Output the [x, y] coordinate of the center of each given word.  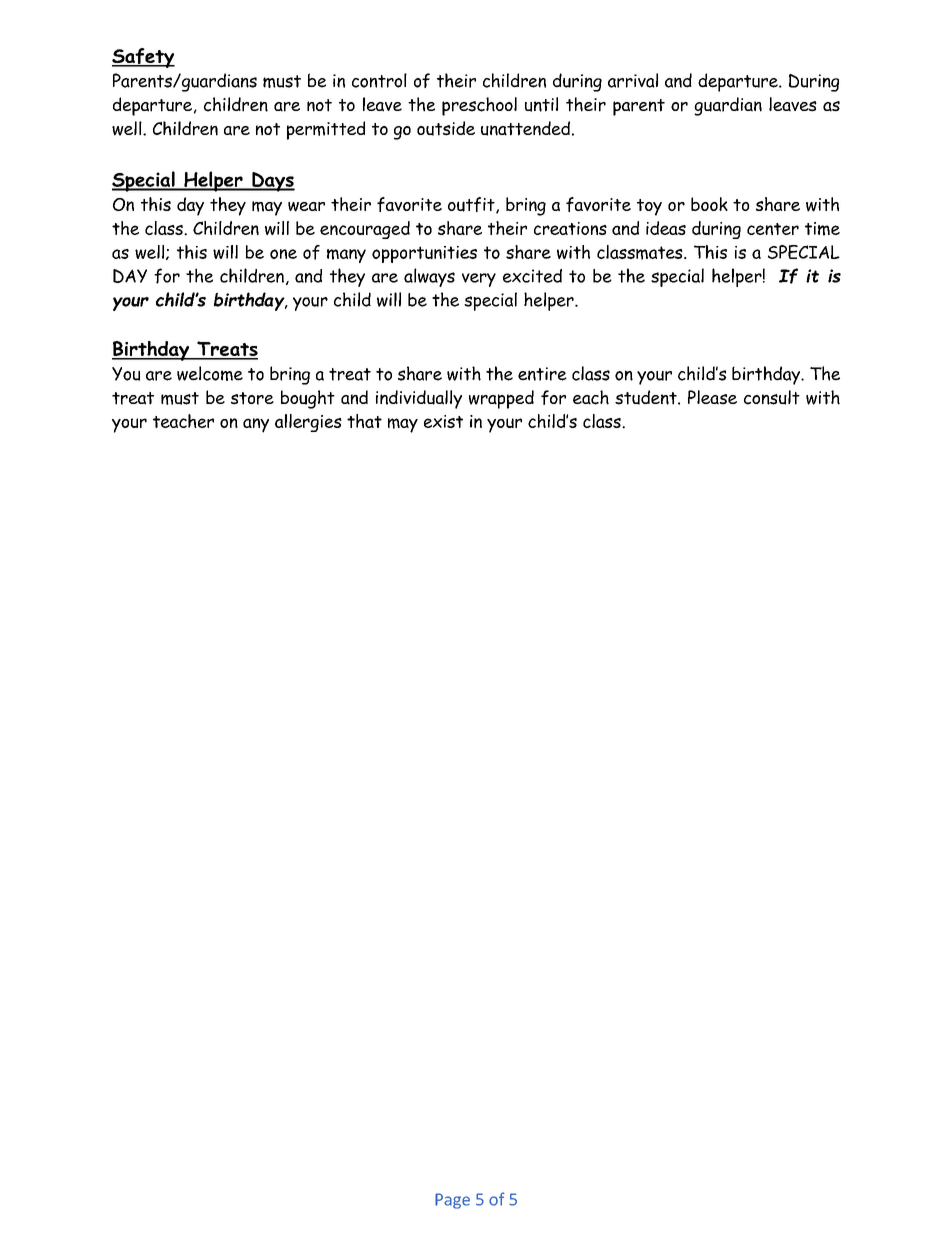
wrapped [501, 399]
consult [772, 397]
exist [443, 421]
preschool [479, 106]
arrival [633, 80]
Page [452, 1201]
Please [712, 397]
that [364, 421]
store [252, 398]
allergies [308, 423]
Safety [143, 58]
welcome [210, 373]
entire [542, 374]
